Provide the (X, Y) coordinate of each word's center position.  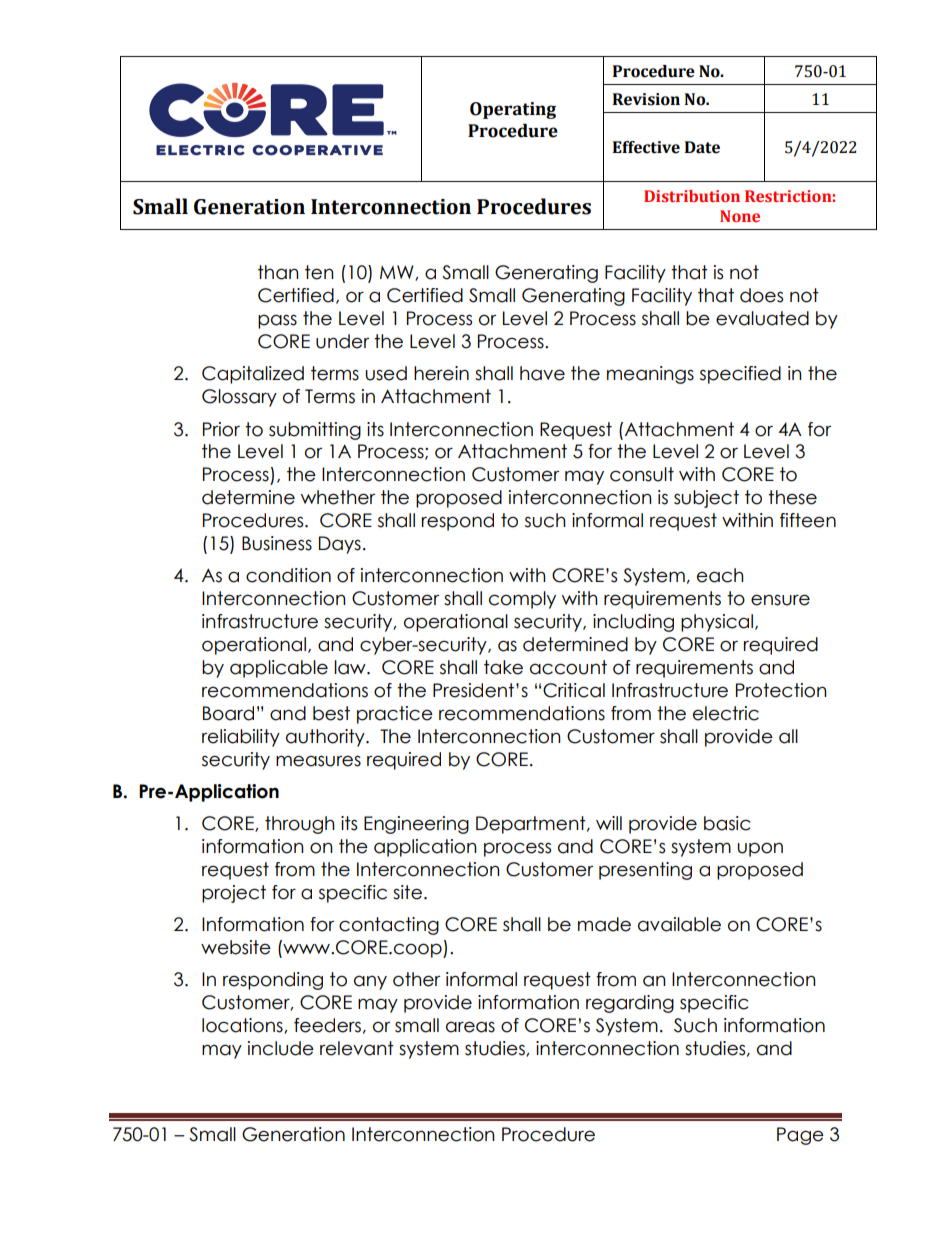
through (300, 825)
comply (522, 600)
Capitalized (253, 375)
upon (760, 849)
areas (470, 1027)
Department (532, 825)
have (542, 373)
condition (288, 575)
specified (740, 375)
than (278, 272)
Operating (513, 110)
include (281, 1048)
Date (702, 147)
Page (800, 1136)
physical (718, 623)
